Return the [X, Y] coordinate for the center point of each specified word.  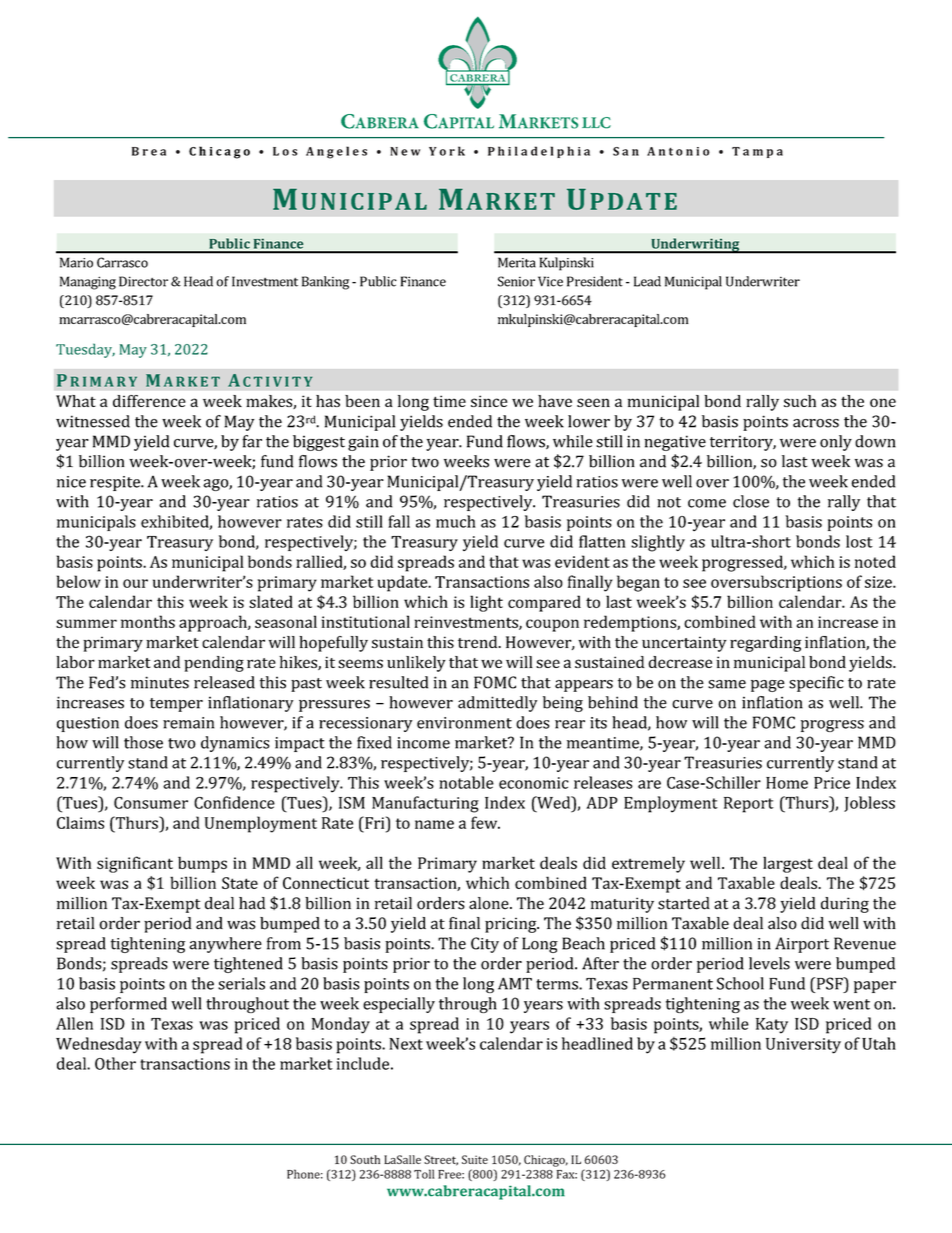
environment [464, 723]
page [768, 686]
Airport [802, 945]
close [751, 501]
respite [116, 483]
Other [115, 1063]
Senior [516, 281]
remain [188, 723]
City [485, 945]
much [456, 521]
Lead [647, 281]
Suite [475, 1159]
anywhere [225, 945]
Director [143, 281]
